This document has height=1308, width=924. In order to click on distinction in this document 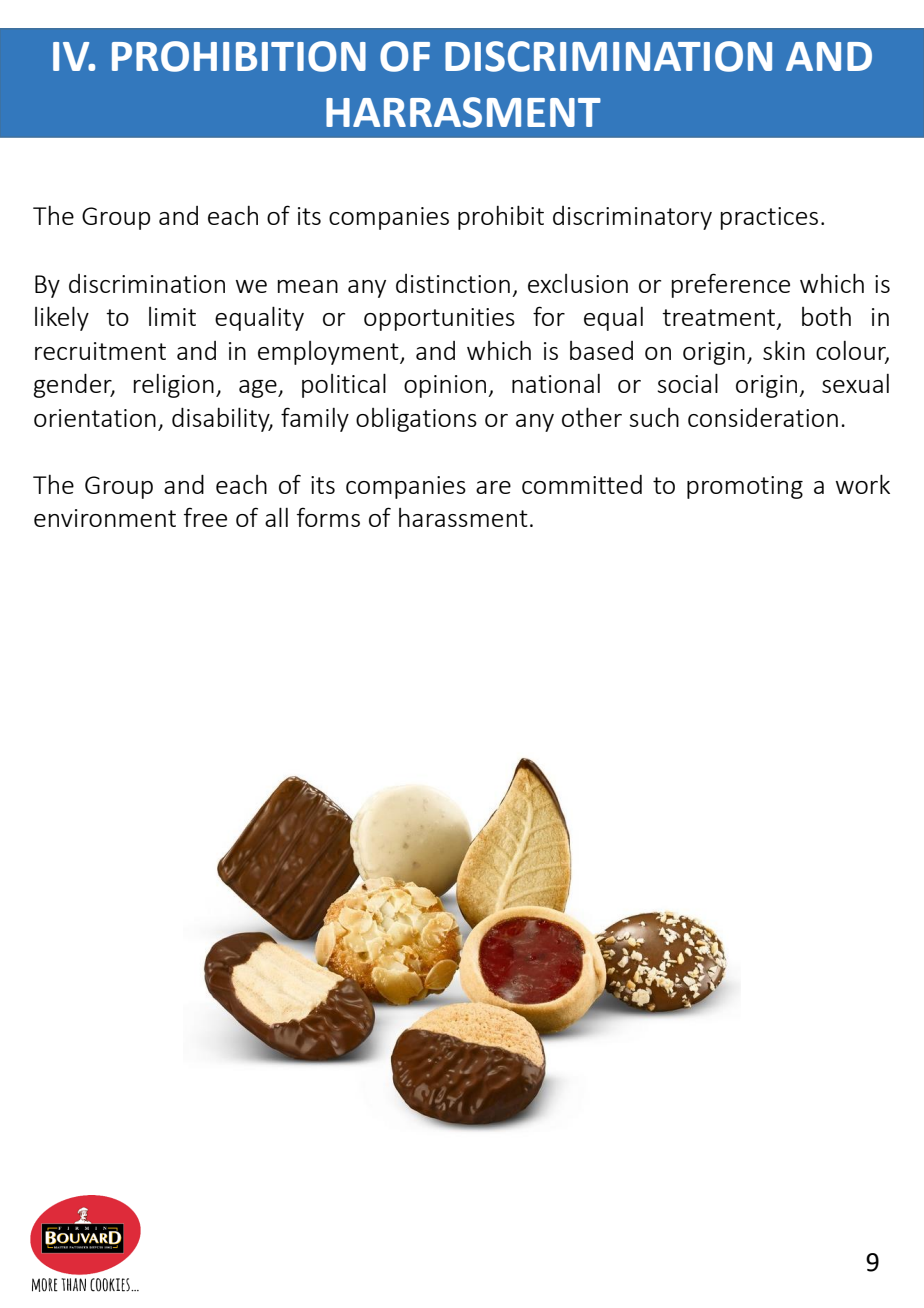, I will do `click(453, 283)`.
